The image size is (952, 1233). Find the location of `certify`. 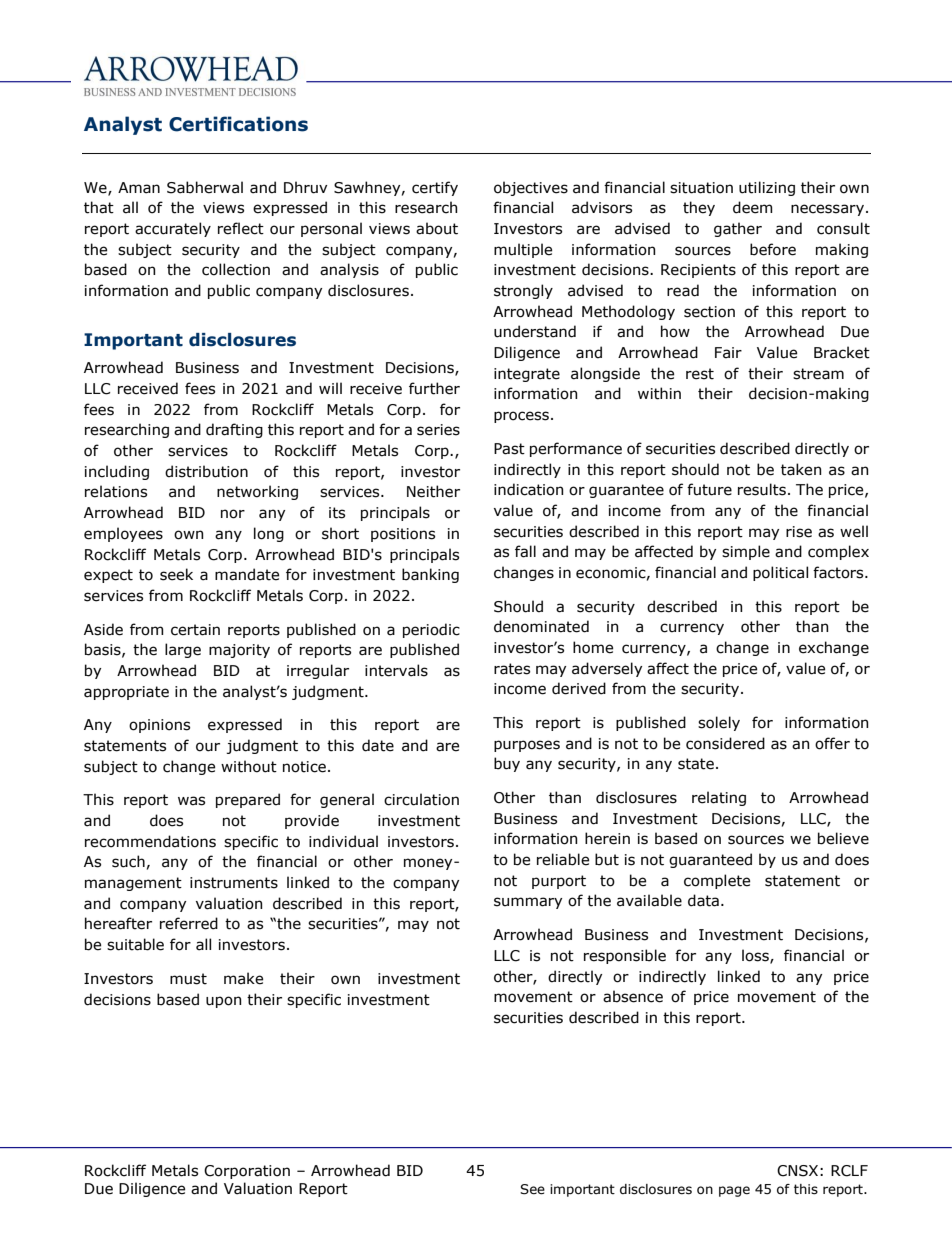

certify is located at coordinates (435, 188).
